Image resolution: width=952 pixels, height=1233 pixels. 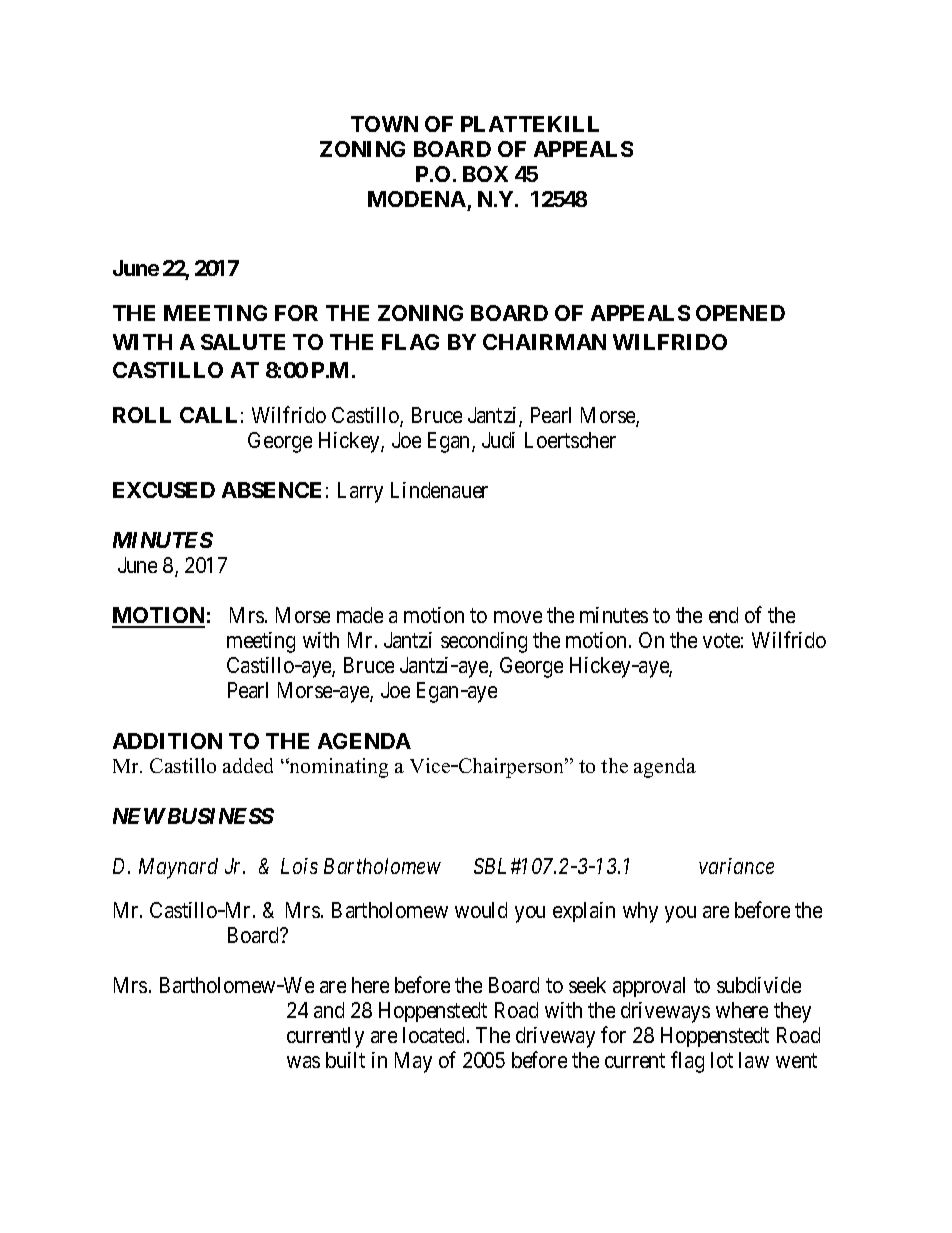 What do you see at coordinates (360, 615) in the page?
I see `made` at bounding box center [360, 615].
